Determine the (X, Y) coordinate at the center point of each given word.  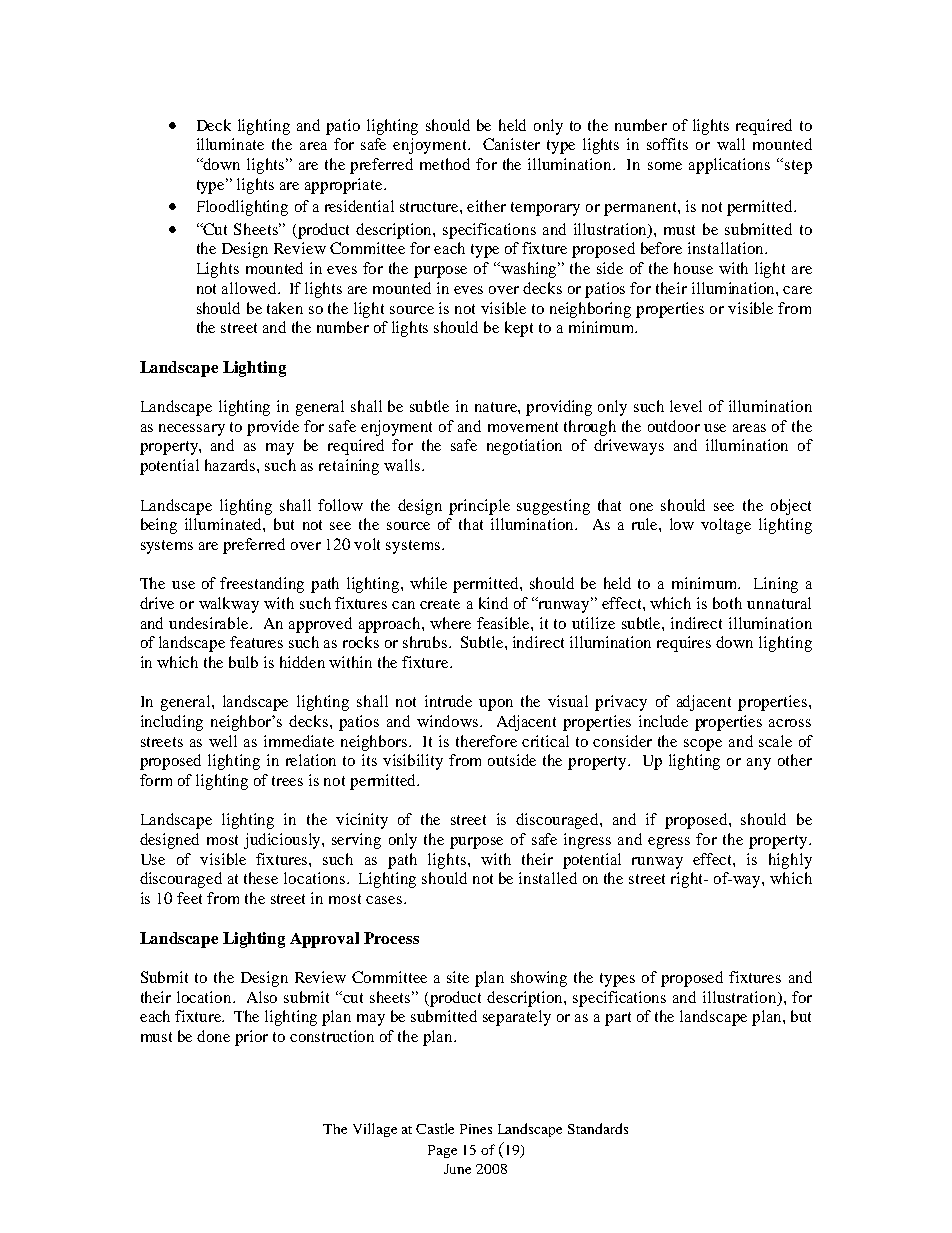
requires (684, 644)
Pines (476, 1129)
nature (497, 407)
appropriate (345, 186)
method (445, 164)
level (686, 406)
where (450, 623)
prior (251, 1038)
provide (273, 428)
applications (729, 166)
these (261, 878)
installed (548, 878)
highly (790, 861)
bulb (243, 662)
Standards (598, 1128)
